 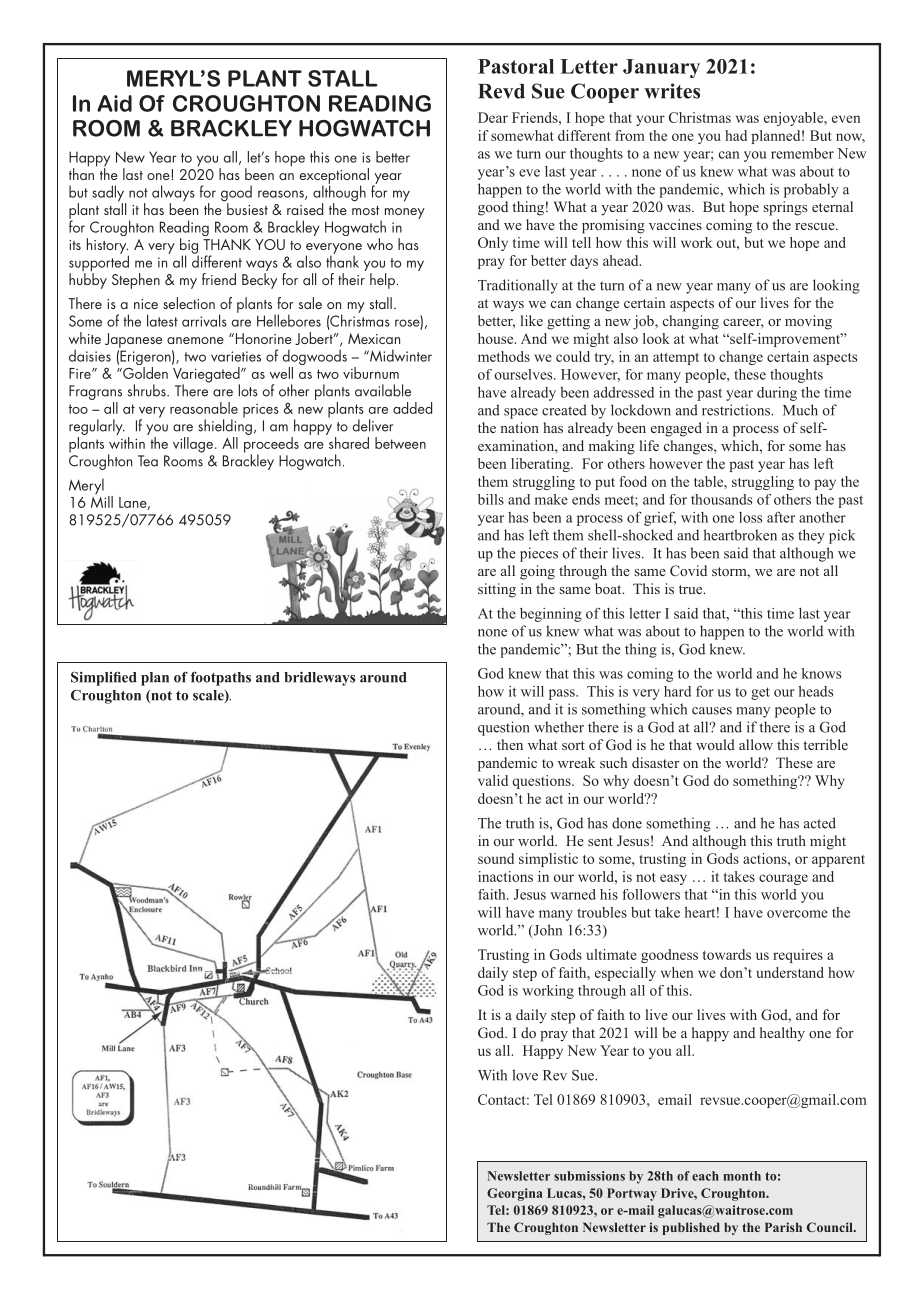 What do you see at coordinates (493, 117) in the screenshot?
I see `Dear` at bounding box center [493, 117].
